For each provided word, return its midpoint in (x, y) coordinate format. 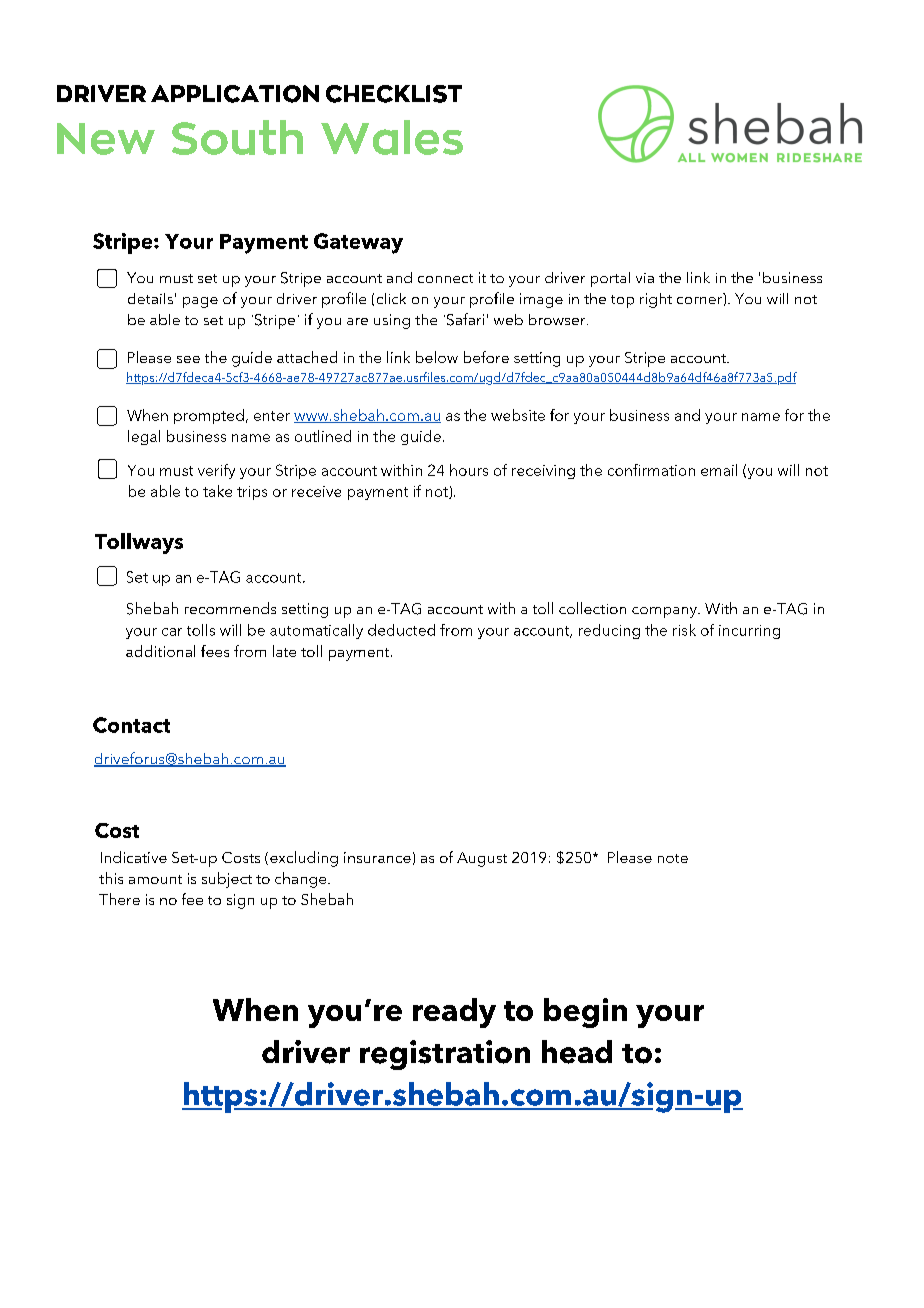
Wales (392, 137)
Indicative (134, 857)
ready (454, 1013)
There (119, 899)
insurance (377, 857)
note (673, 858)
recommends (230, 608)
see (188, 359)
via (645, 278)
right (656, 300)
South (237, 137)
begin (585, 1013)
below (437, 357)
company (665, 612)
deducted (401, 630)
